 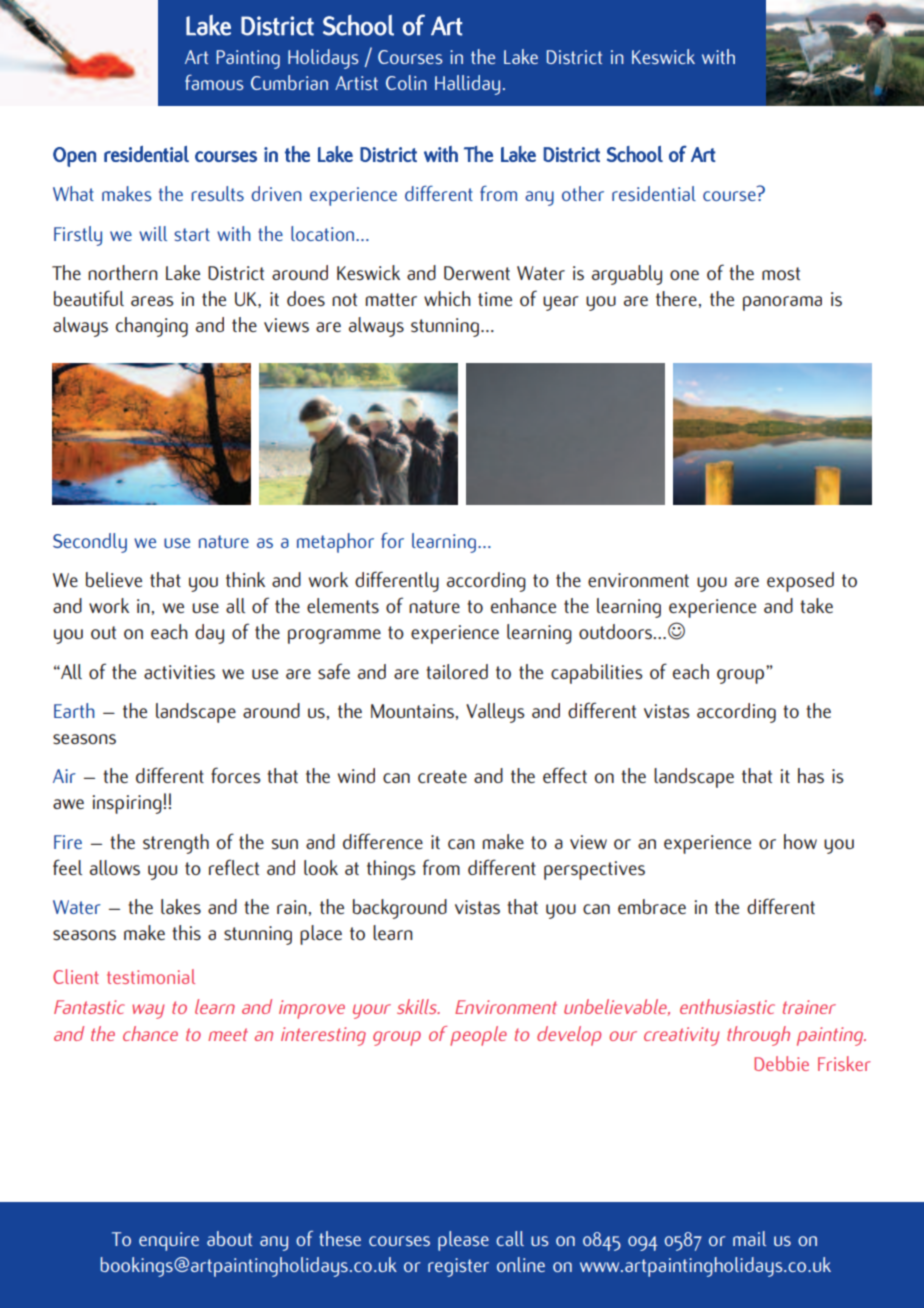 What do you see at coordinates (151, 976) in the screenshot?
I see `testimonial` at bounding box center [151, 976].
